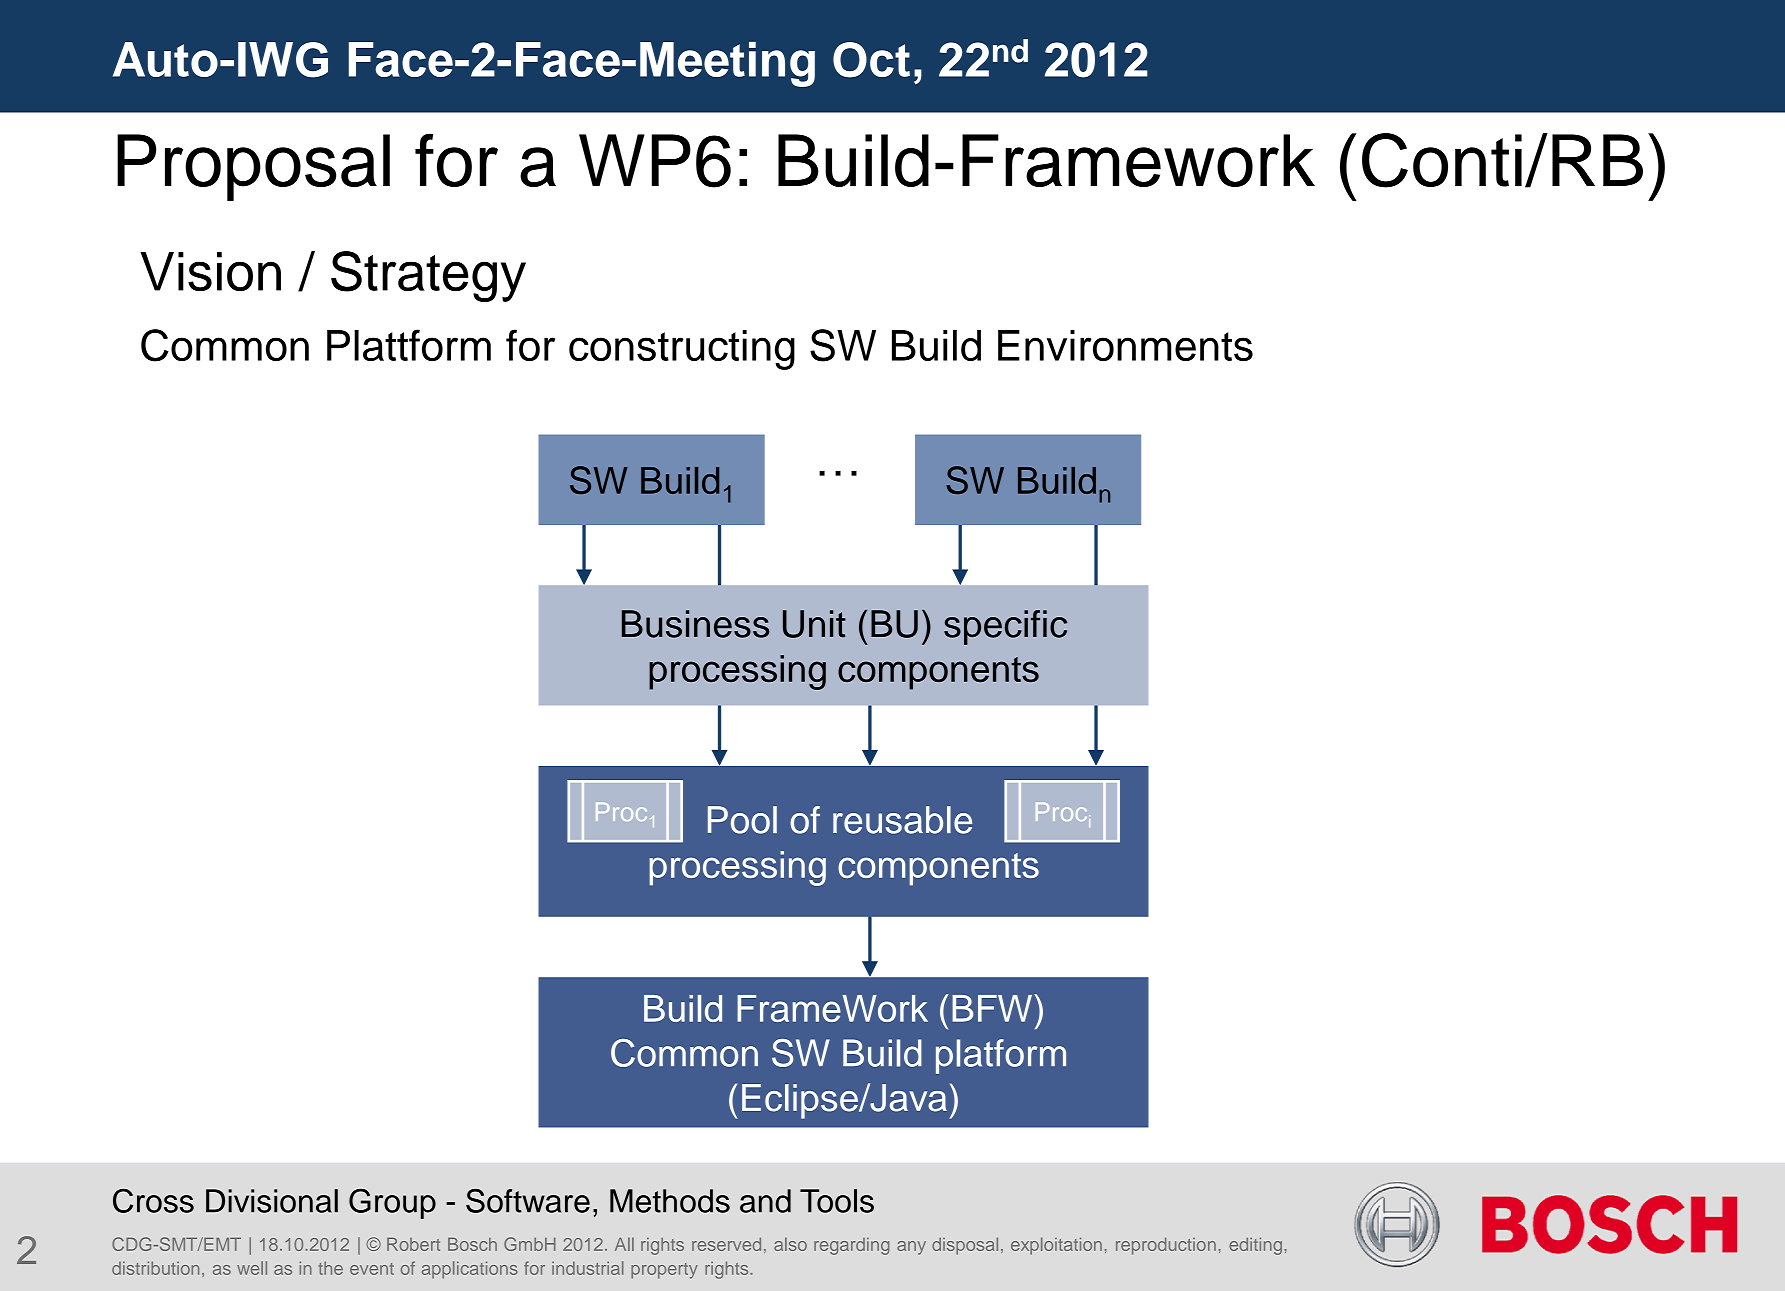 The image size is (1785, 1291). I want to click on Pool, so click(742, 820).
